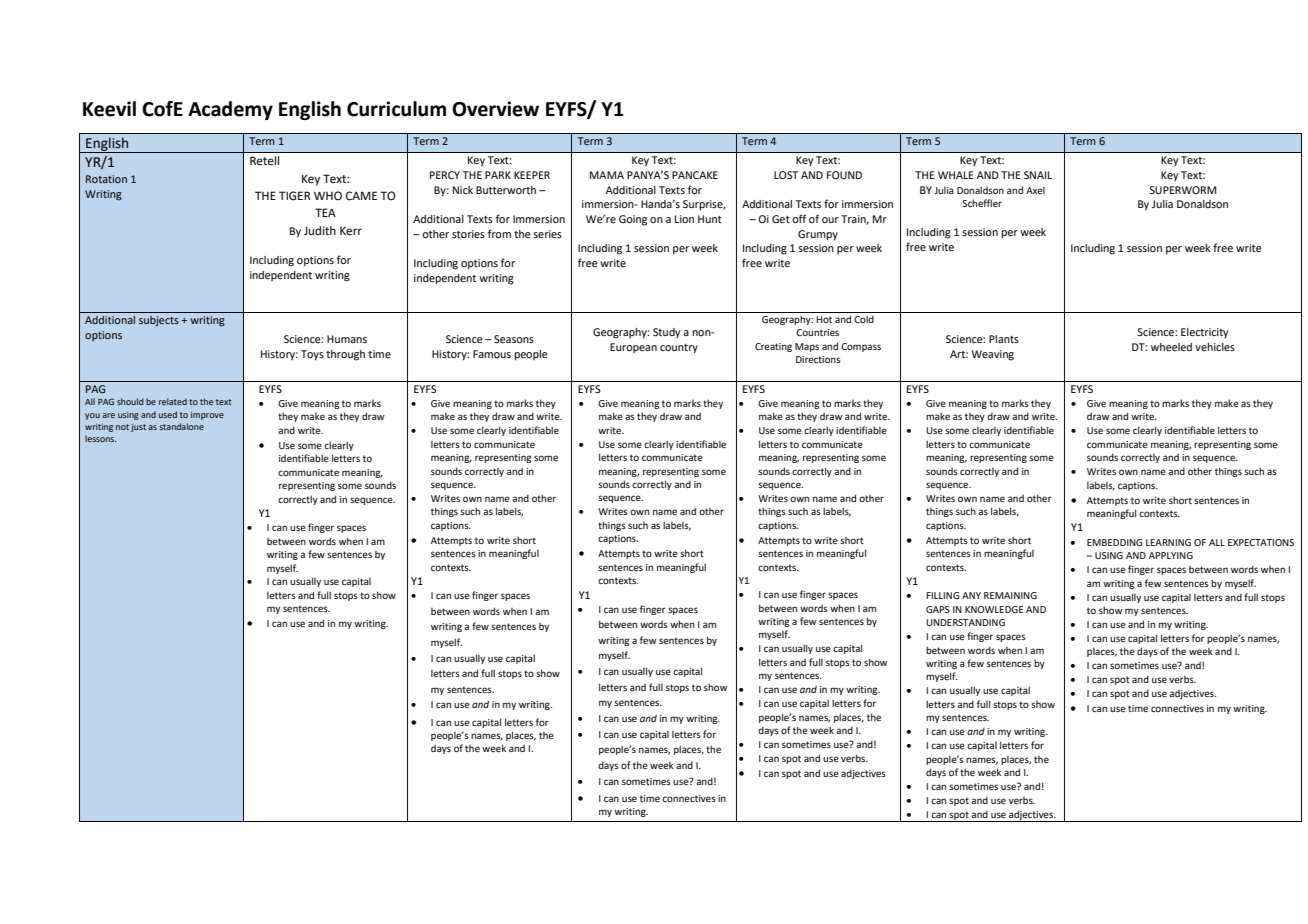 The width and height of the document is (1308, 924). Describe the element at coordinates (684, 219) in the document. I see `Lion` at that location.
